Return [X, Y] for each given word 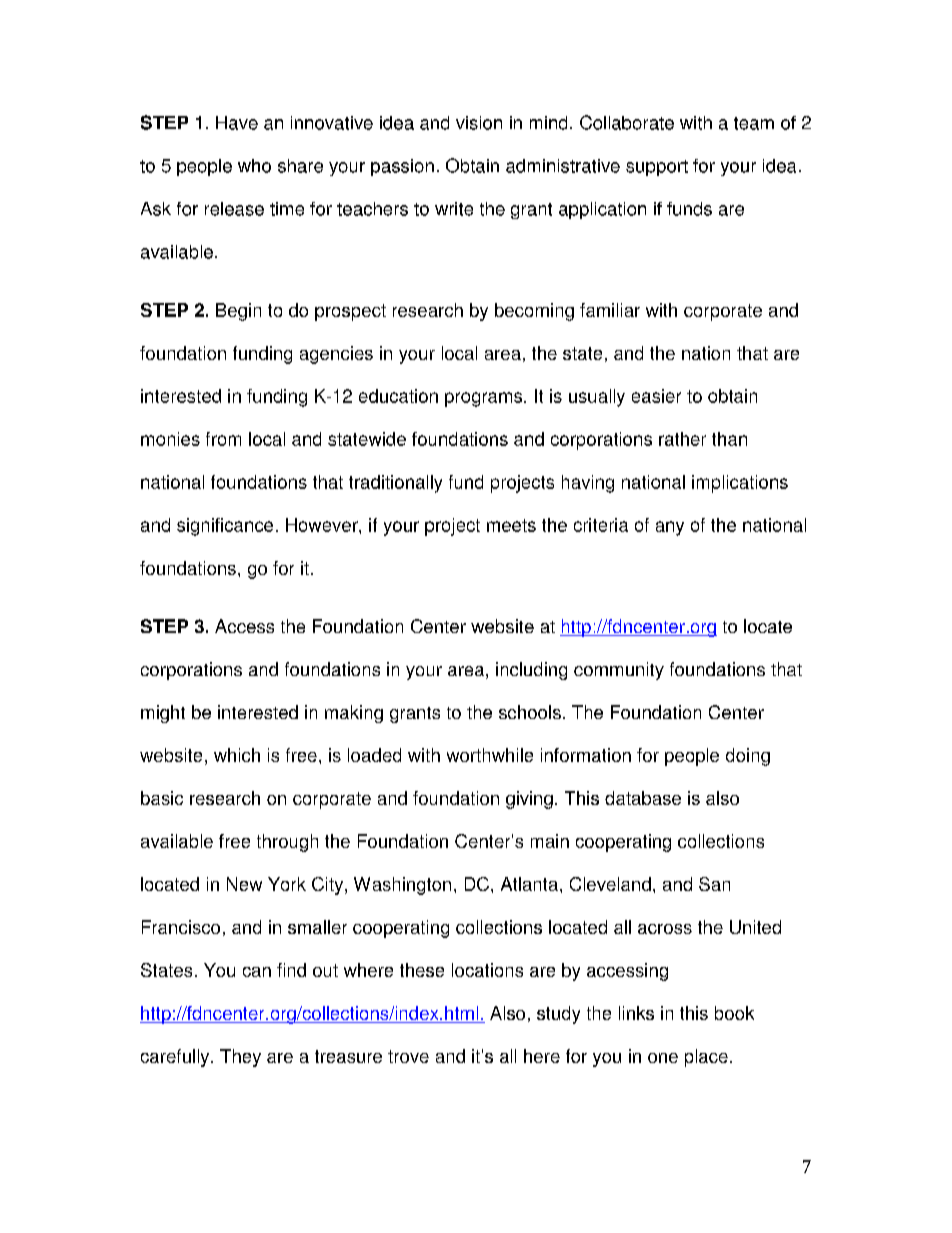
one [663, 1058]
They [240, 1058]
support [657, 168]
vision [479, 123]
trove [408, 1056]
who [254, 166]
